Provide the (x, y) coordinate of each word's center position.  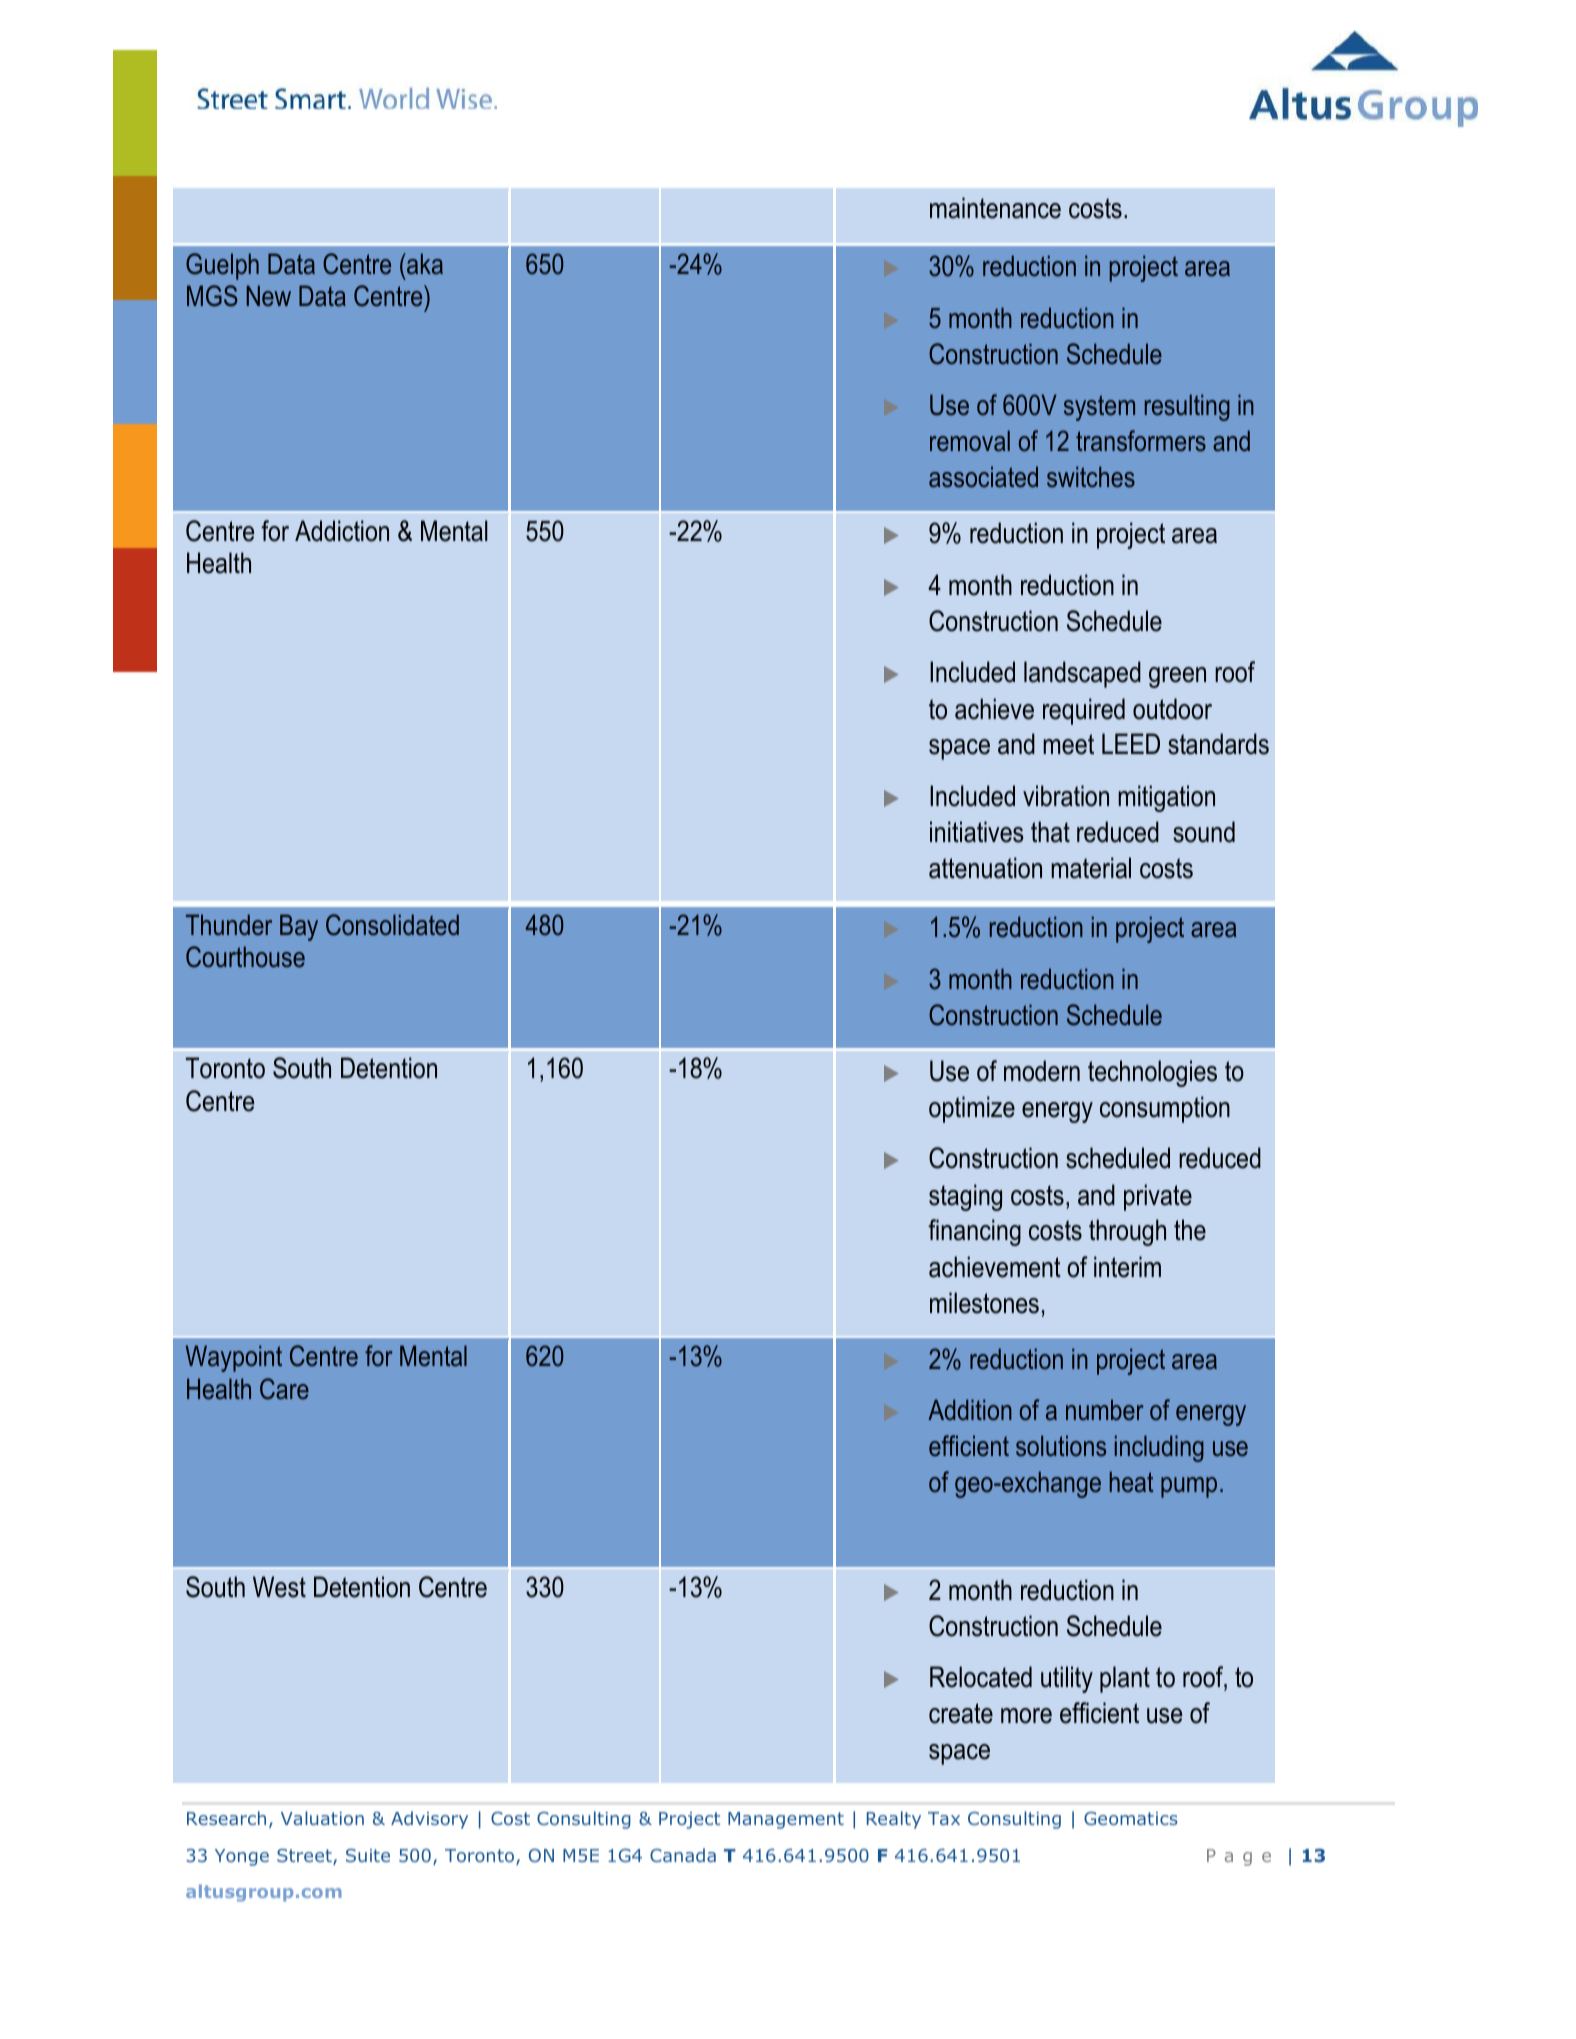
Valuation (322, 1818)
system (1099, 408)
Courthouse (245, 957)
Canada (683, 1855)
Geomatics (1131, 1818)
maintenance (995, 208)
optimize (972, 1109)
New (269, 295)
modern (1042, 1071)
